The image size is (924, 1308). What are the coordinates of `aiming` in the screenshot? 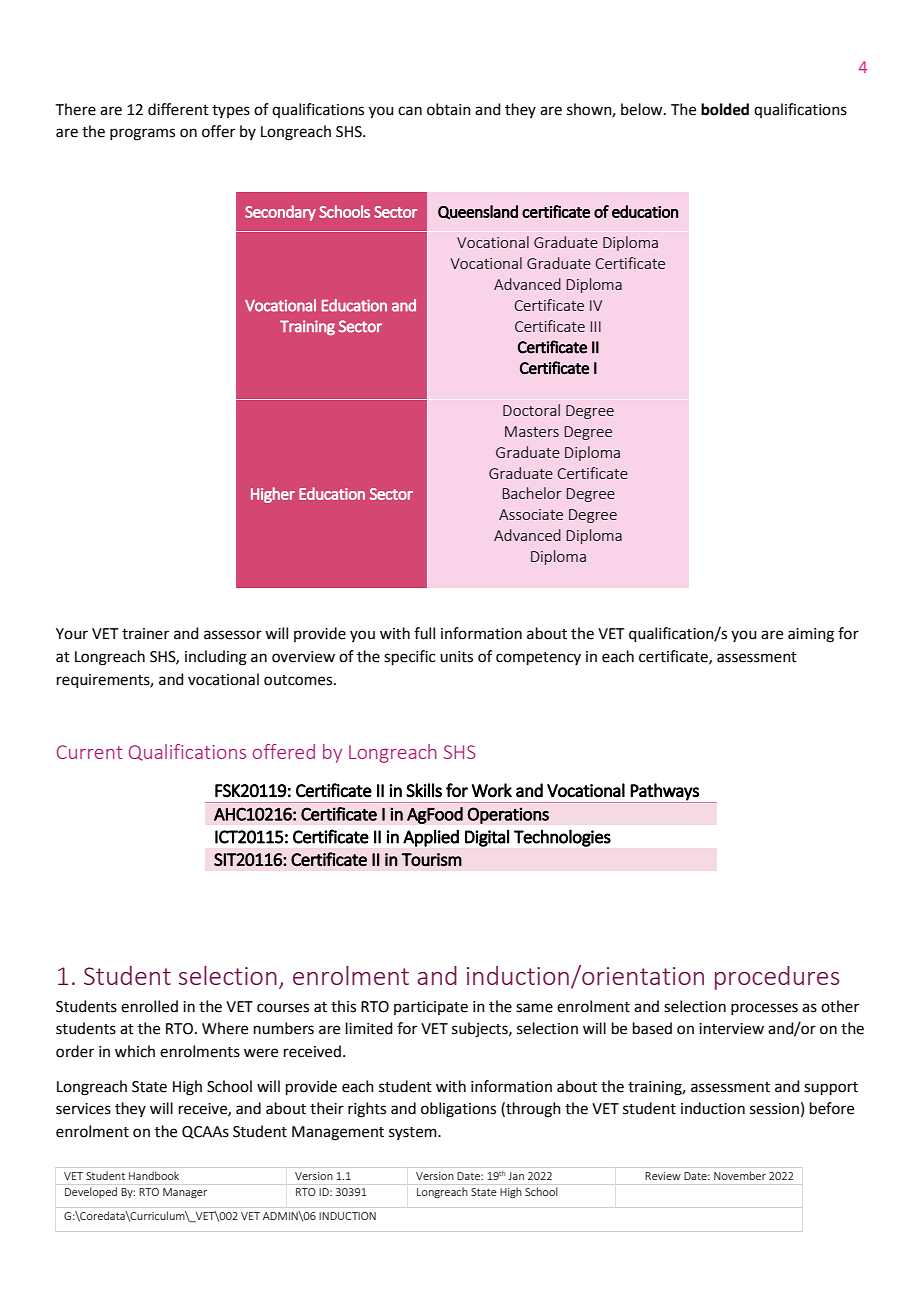 It's located at (811, 635).
